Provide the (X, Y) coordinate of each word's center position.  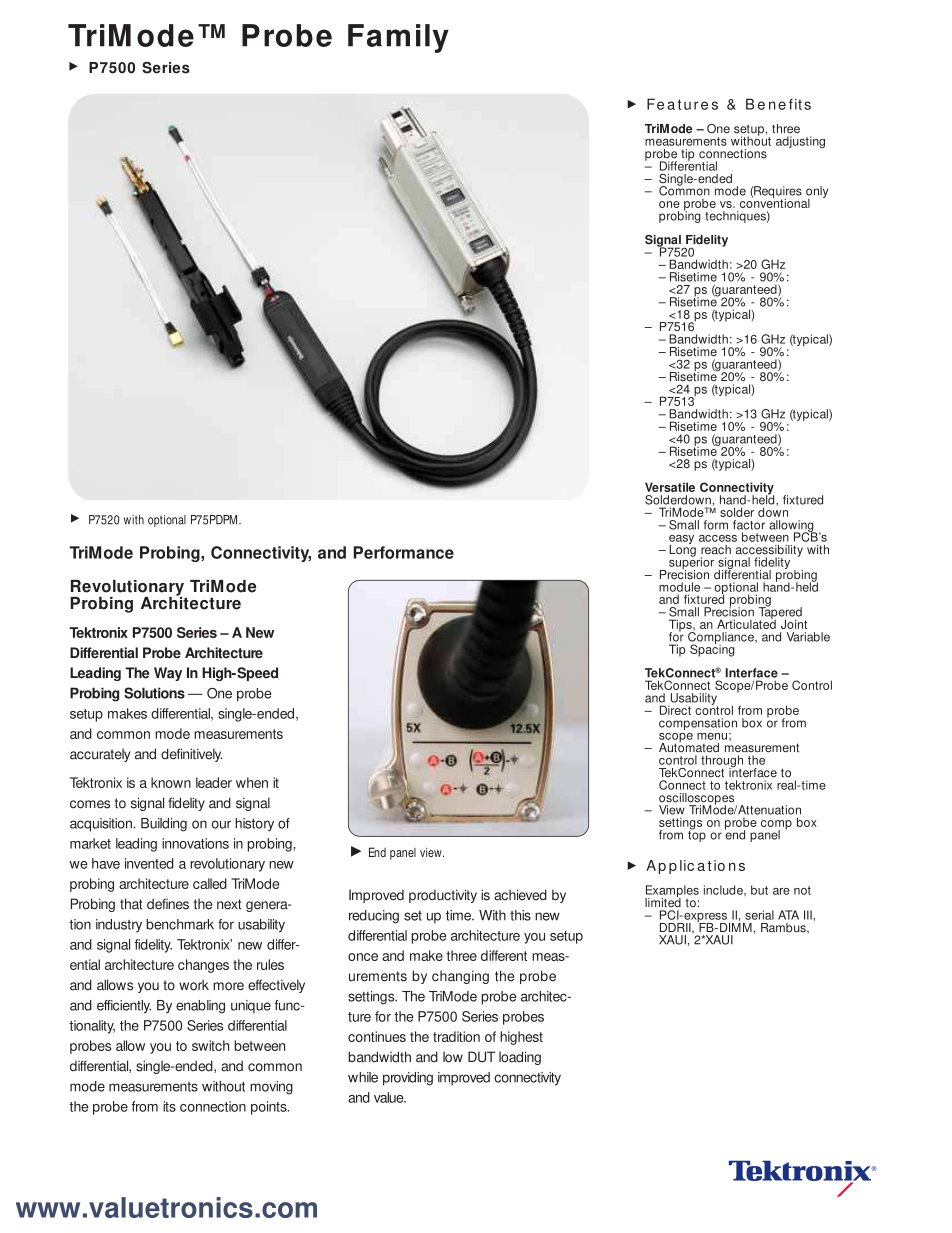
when (252, 782)
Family (398, 38)
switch (210, 1045)
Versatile (670, 487)
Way (168, 674)
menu (712, 736)
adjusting (800, 142)
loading (520, 1058)
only (817, 193)
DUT (481, 1057)
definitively (191, 755)
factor (749, 525)
